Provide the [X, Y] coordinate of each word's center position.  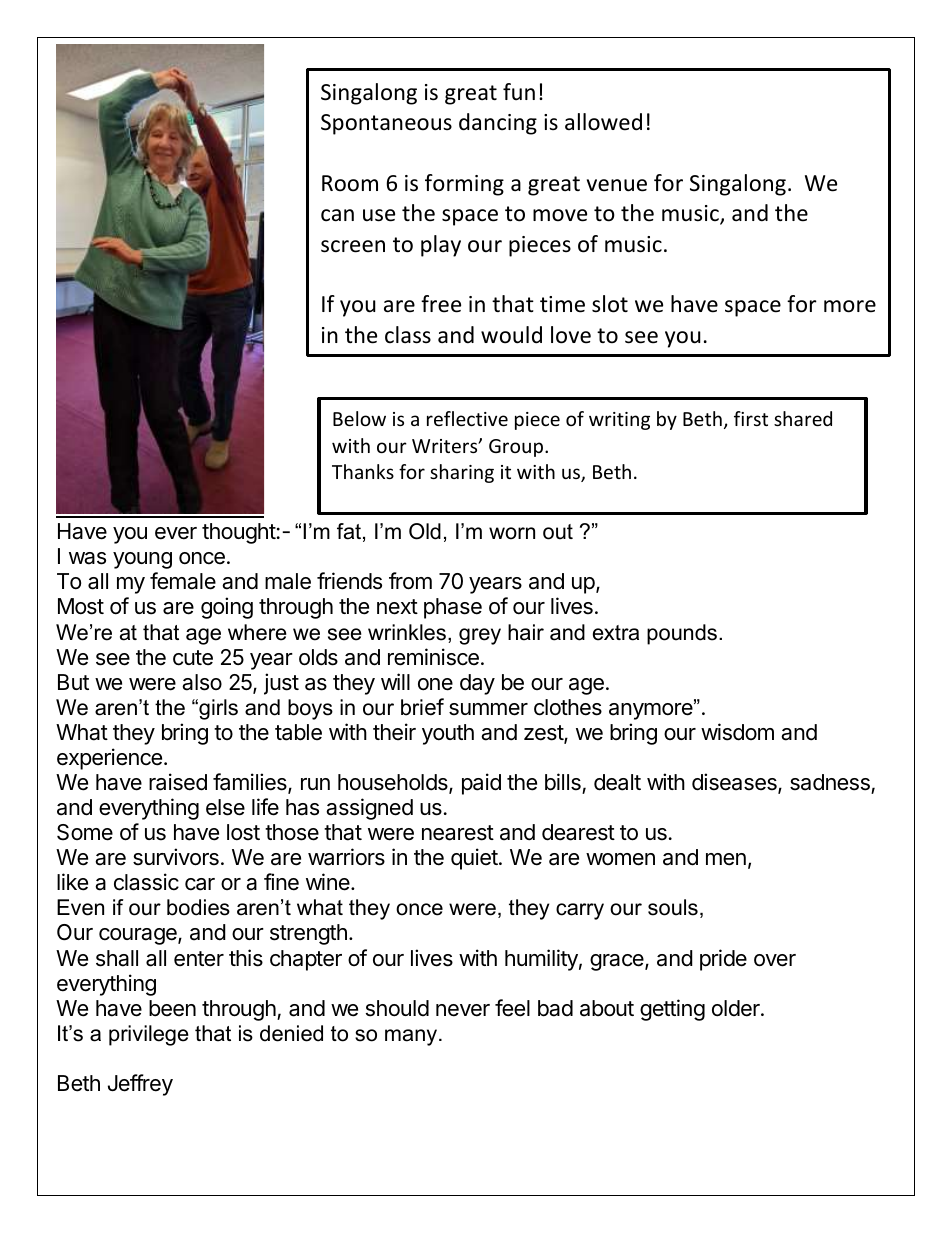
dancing [498, 124]
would [511, 335]
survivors [176, 857]
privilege [149, 1035]
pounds [683, 634]
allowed [603, 122]
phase [453, 608]
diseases [735, 783]
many [411, 1037]
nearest [458, 833]
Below [359, 418]
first [751, 418]
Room [350, 183]
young [142, 560]
